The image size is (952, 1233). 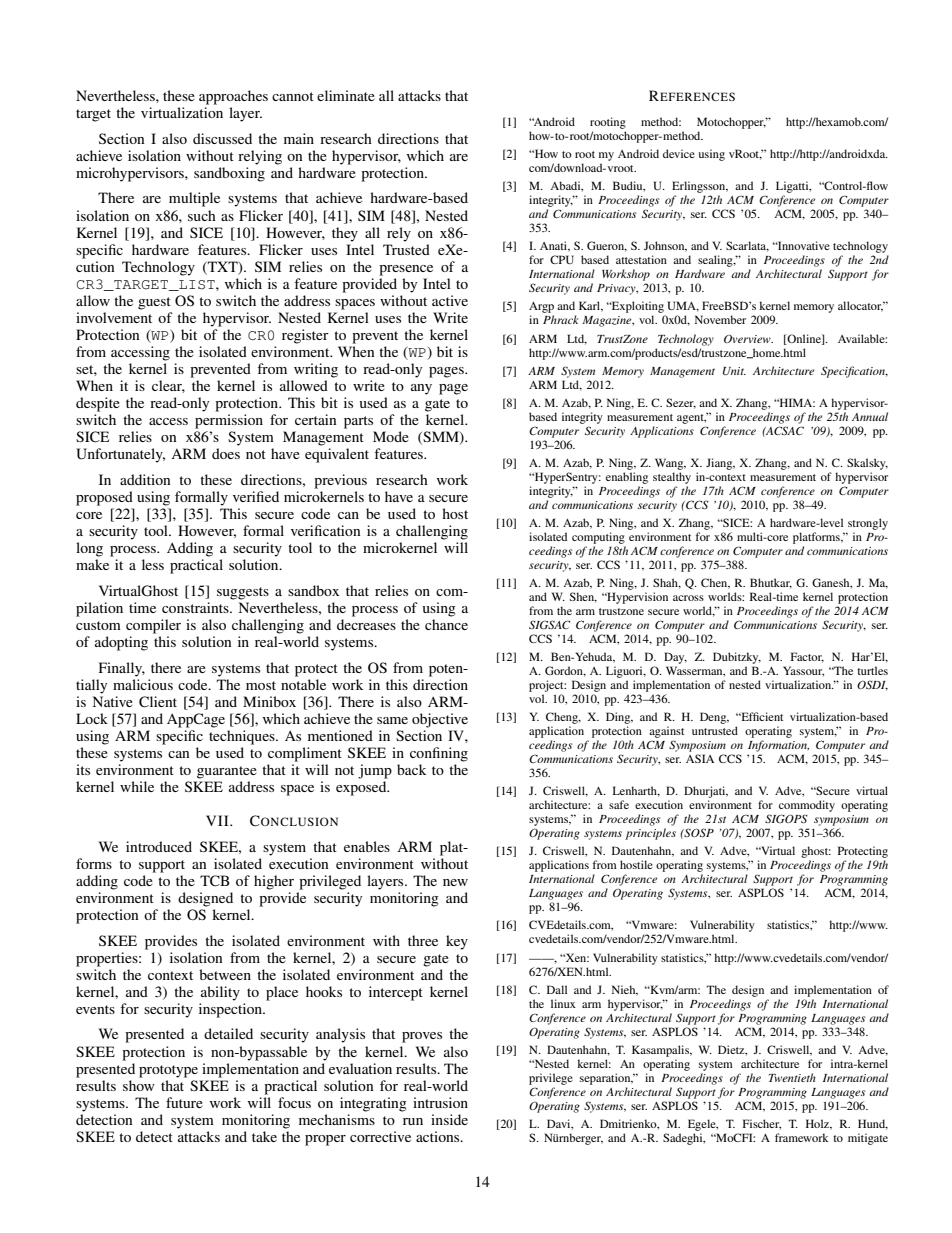 What do you see at coordinates (449, 1119) in the image?
I see `inside` at bounding box center [449, 1119].
